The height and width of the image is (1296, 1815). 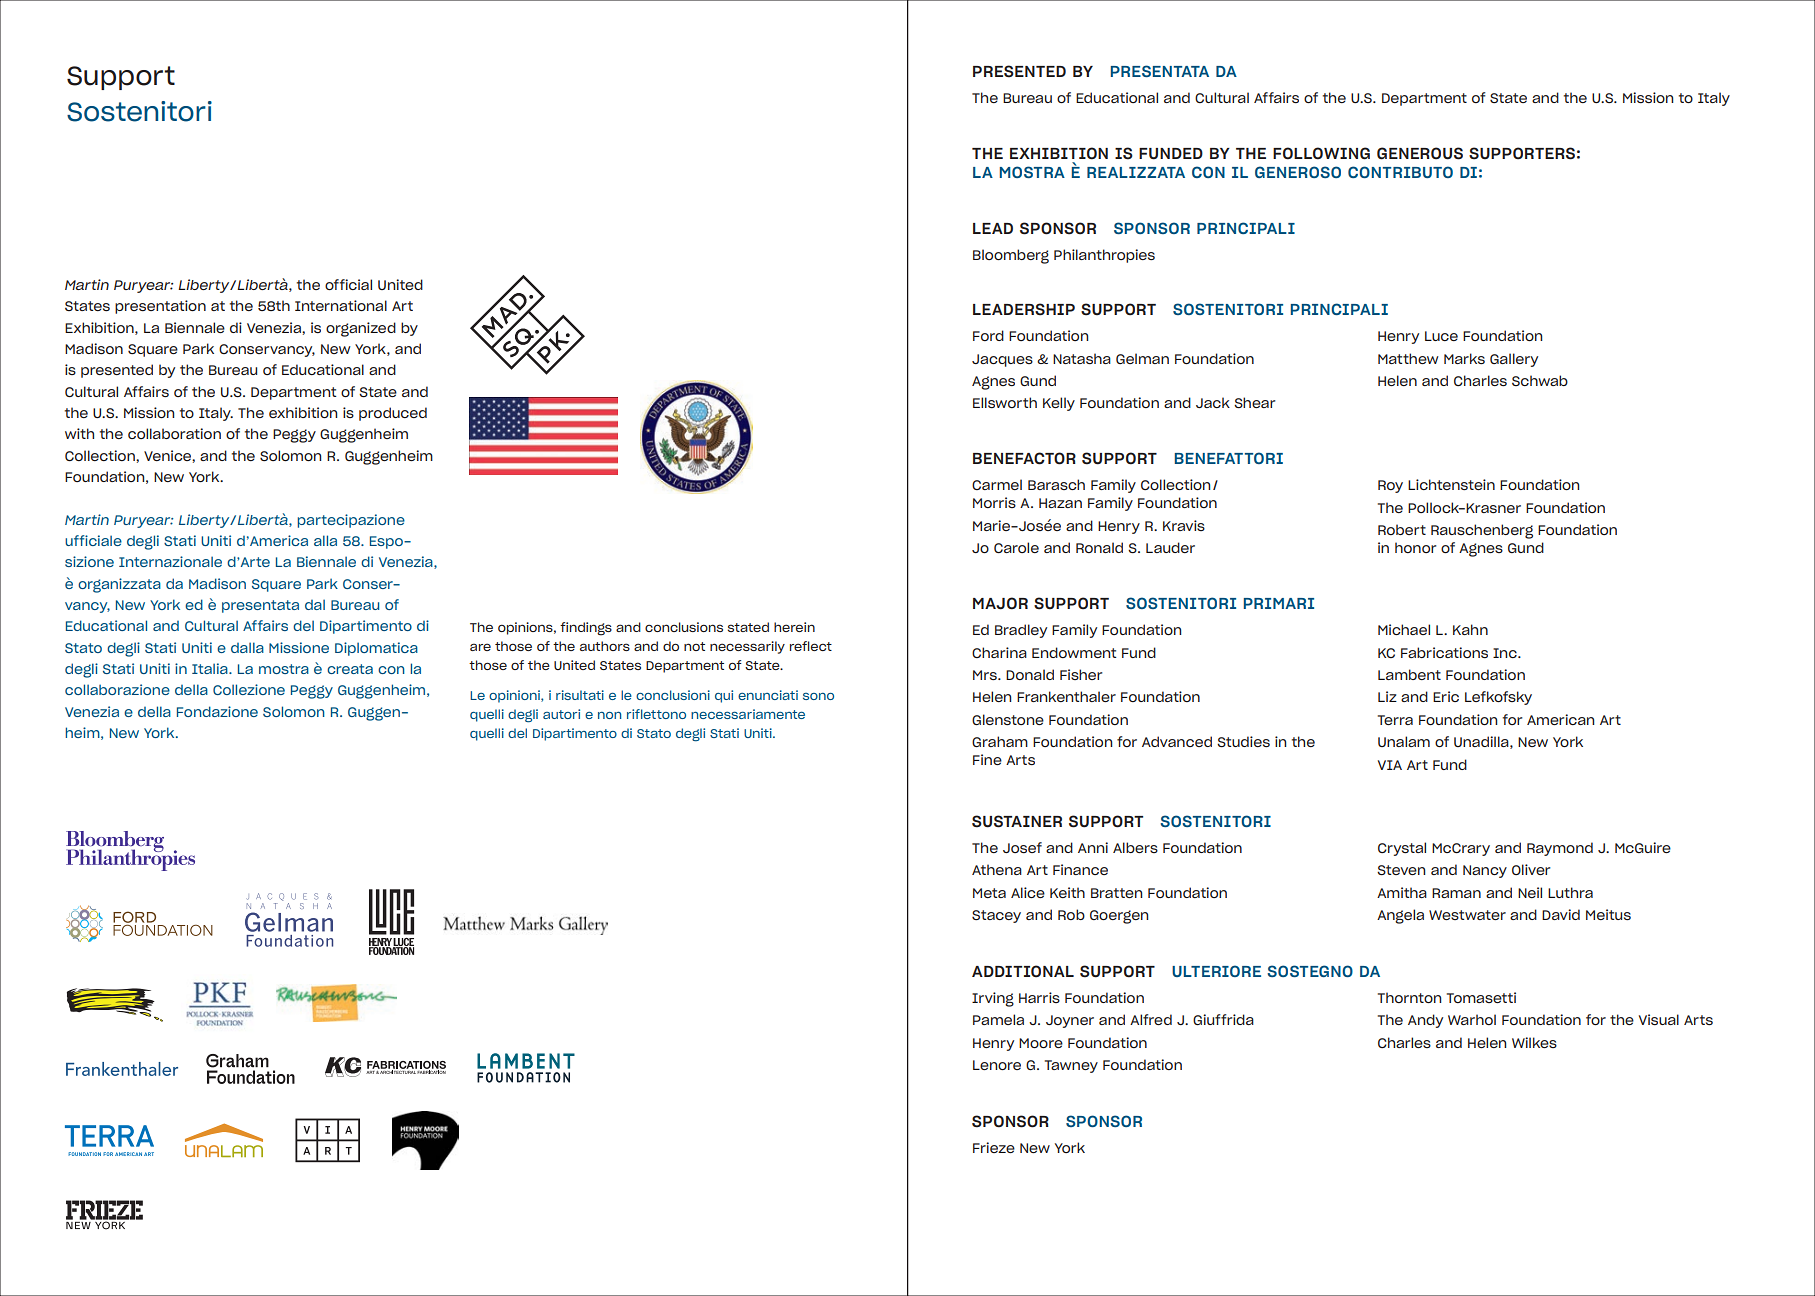 What do you see at coordinates (811, 646) in the image?
I see `reflect` at bounding box center [811, 646].
